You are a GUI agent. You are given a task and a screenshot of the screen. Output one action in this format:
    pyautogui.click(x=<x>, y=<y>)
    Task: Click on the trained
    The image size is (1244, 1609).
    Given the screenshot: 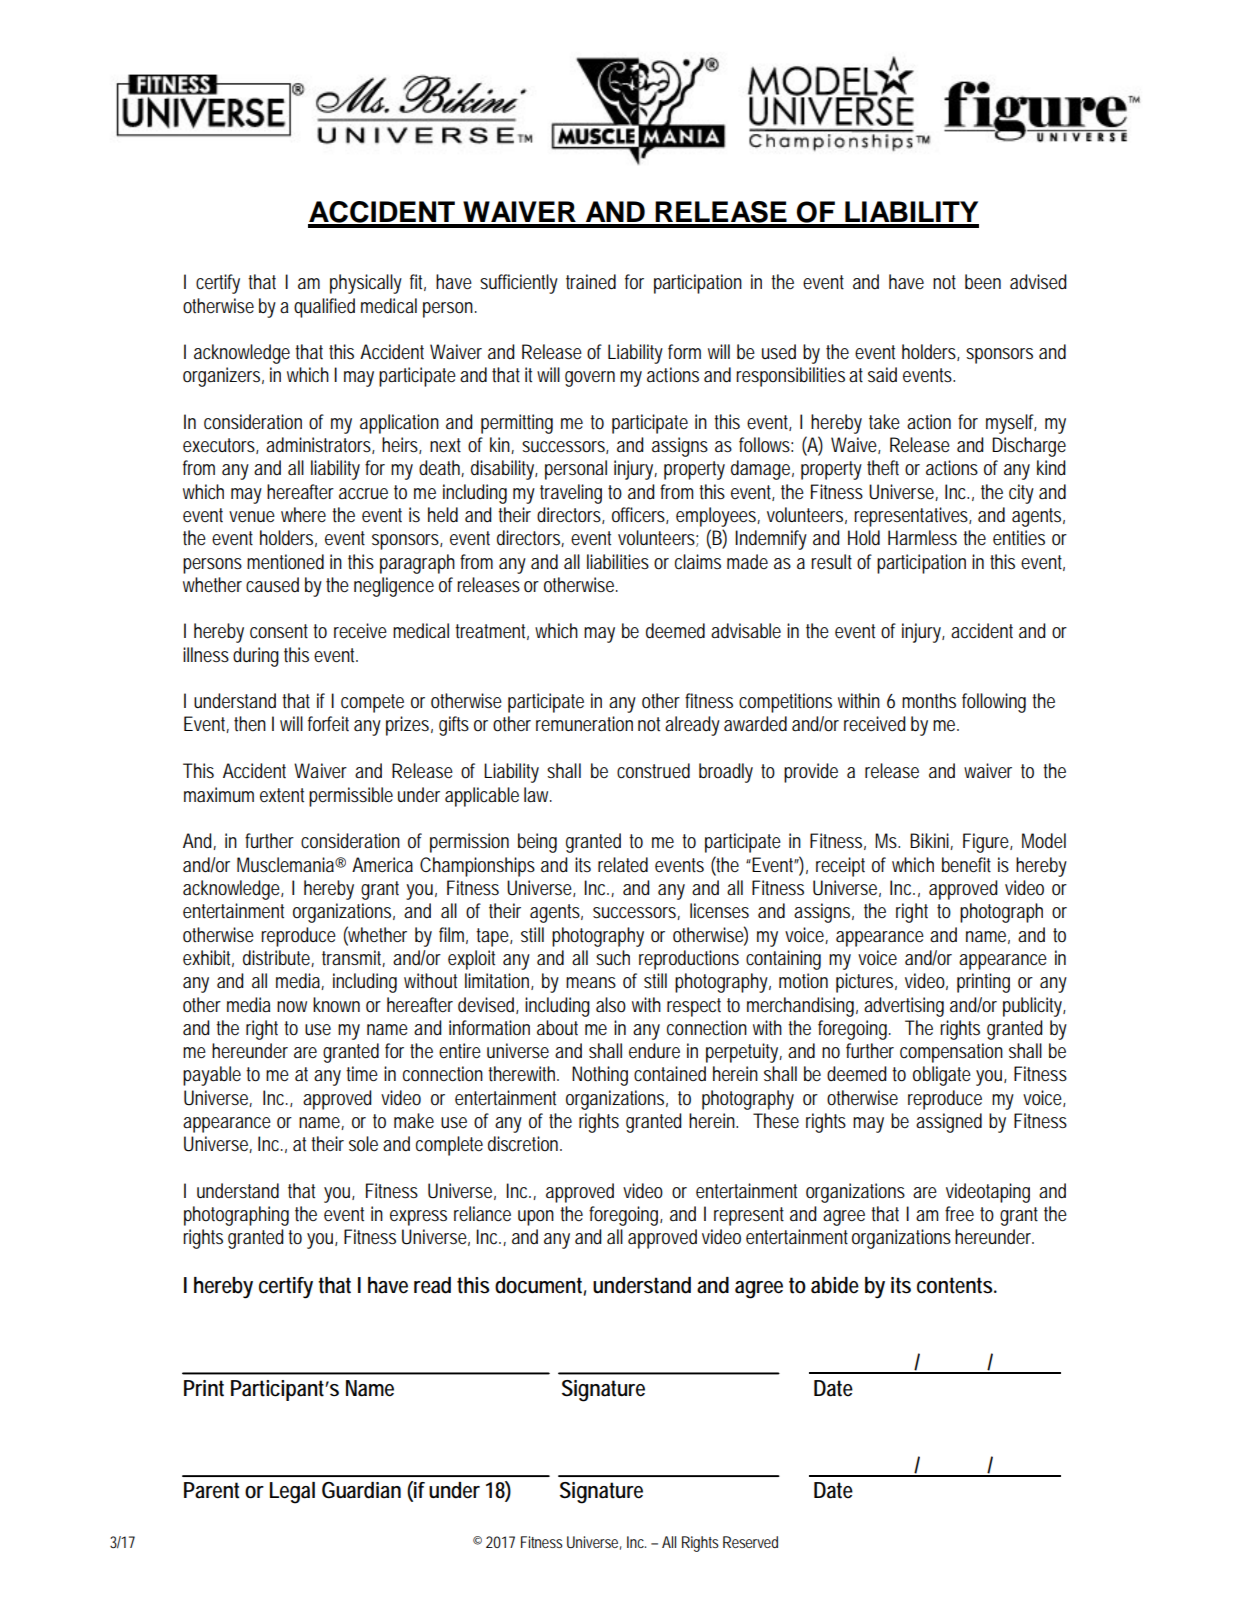 What is the action you would take?
    pyautogui.click(x=591, y=282)
